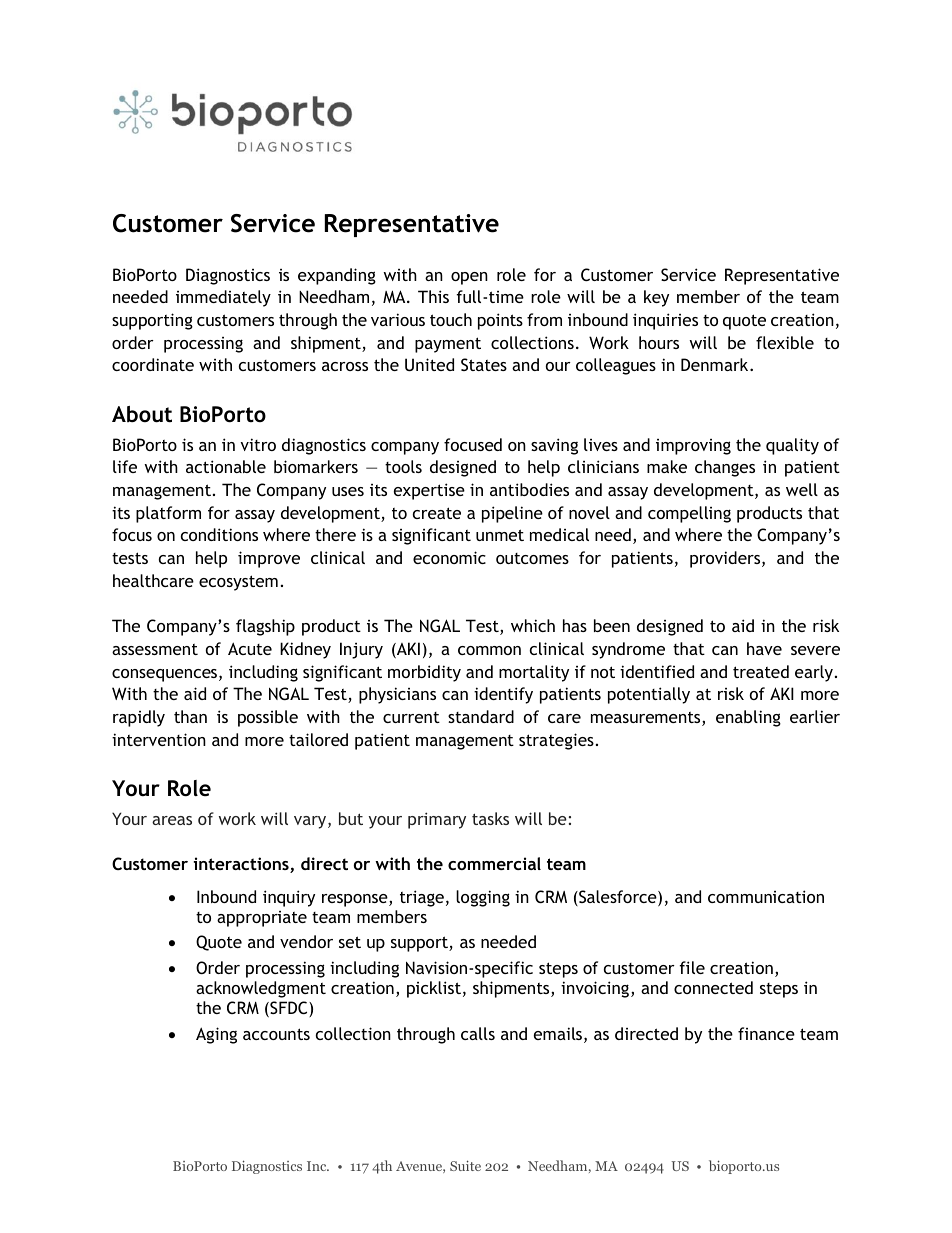 This screenshot has width=952, height=1233. I want to click on immediately, so click(223, 298).
